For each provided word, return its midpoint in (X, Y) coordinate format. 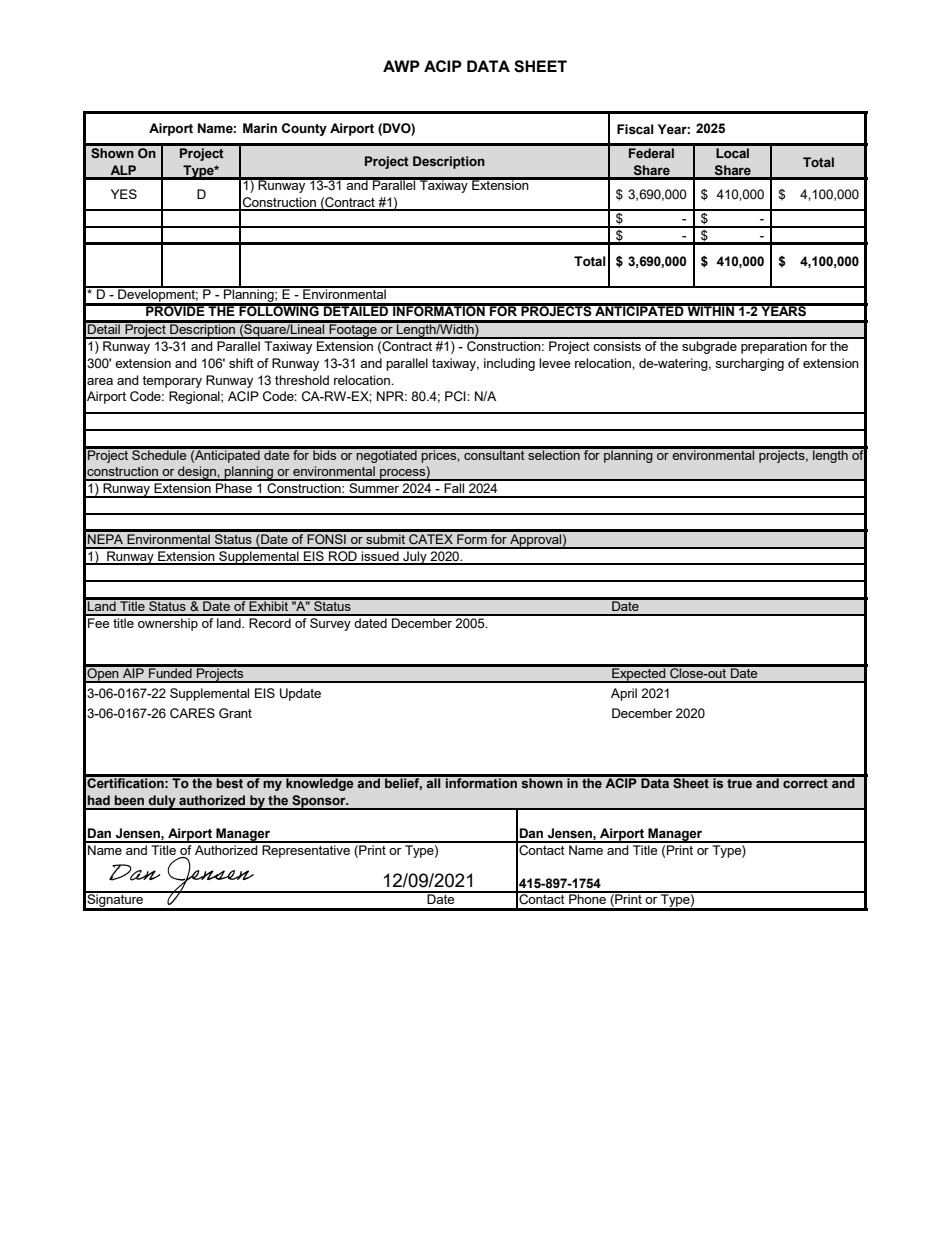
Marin (260, 128)
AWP (401, 66)
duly (162, 802)
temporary (172, 382)
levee (554, 363)
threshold (302, 380)
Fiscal (635, 129)
